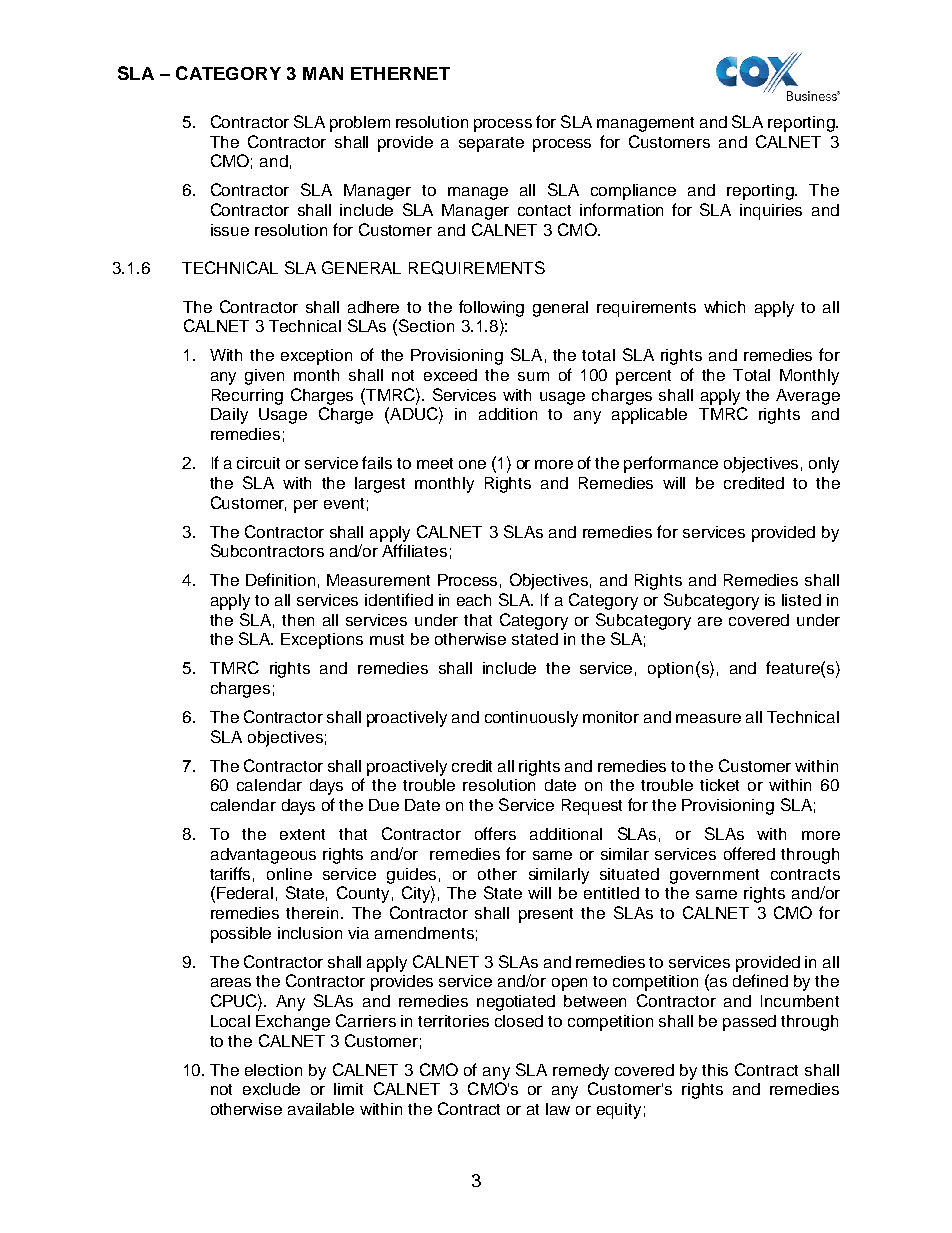 This image has height=1233, width=952. What do you see at coordinates (474, 600) in the image?
I see `each` at bounding box center [474, 600].
